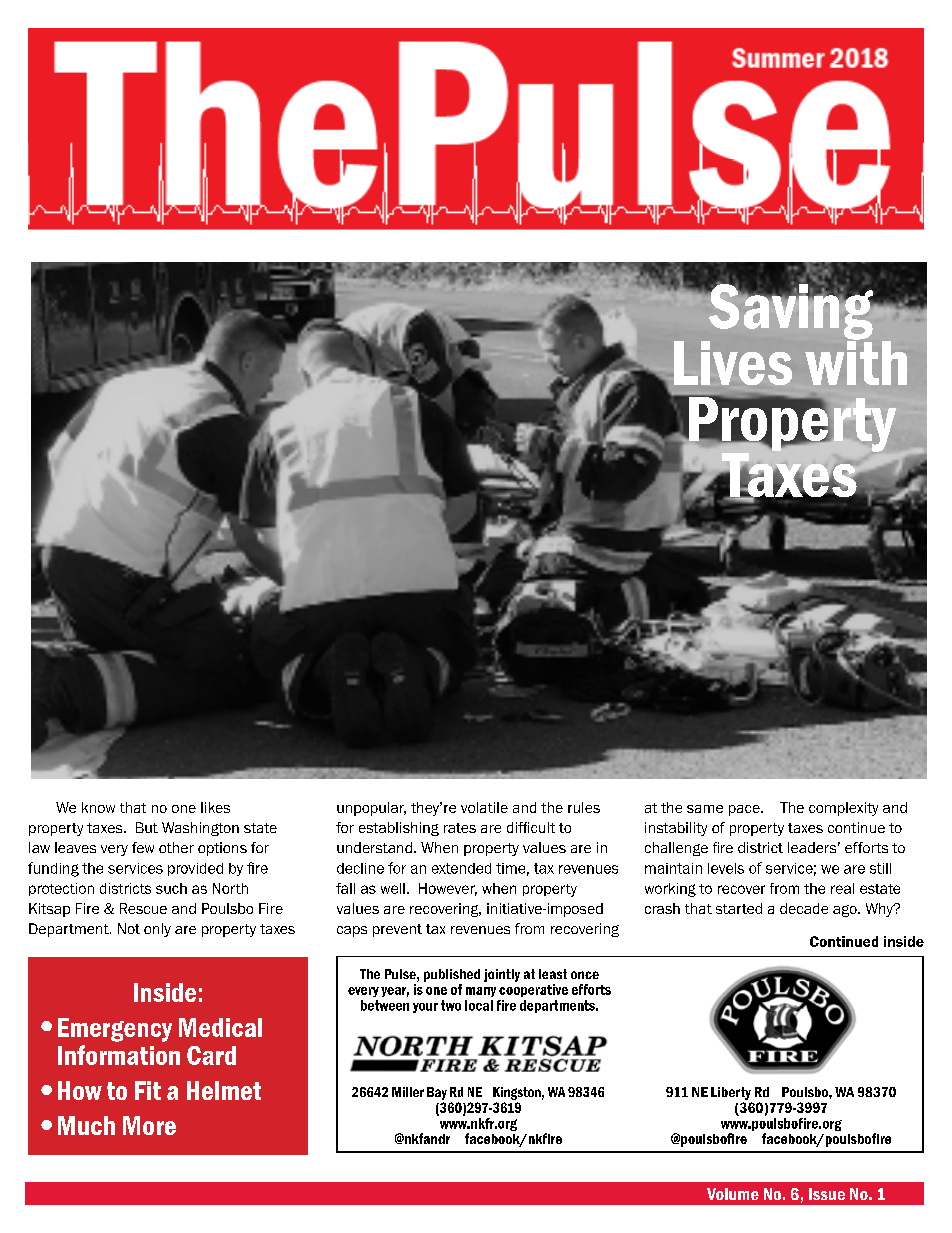  I want to click on complexity, so click(843, 809).
